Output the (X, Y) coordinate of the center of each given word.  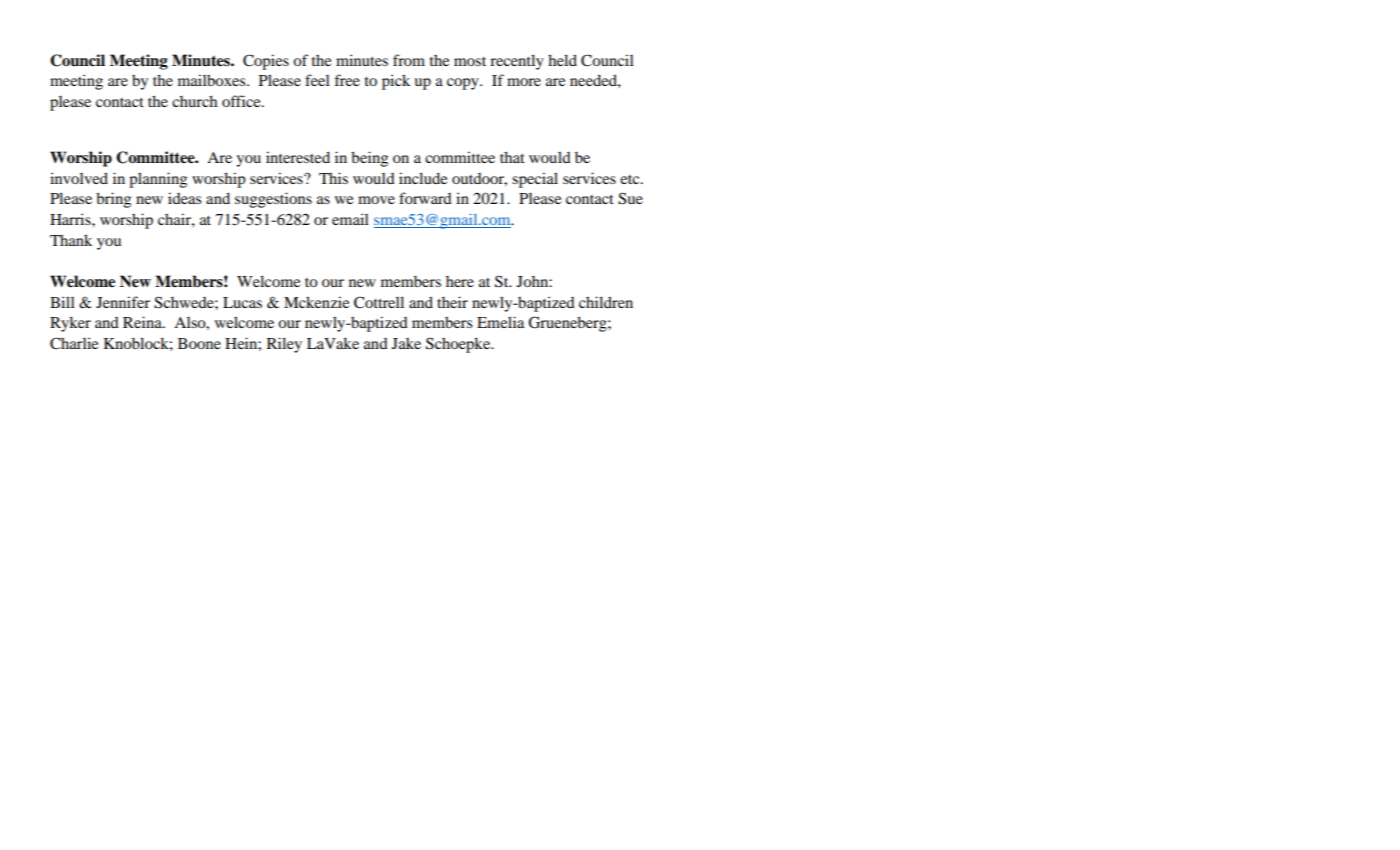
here (460, 281)
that (512, 157)
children (606, 302)
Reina (143, 322)
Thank (71, 240)
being (369, 159)
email (350, 219)
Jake (406, 343)
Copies (266, 62)
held (562, 60)
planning (158, 180)
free (347, 80)
